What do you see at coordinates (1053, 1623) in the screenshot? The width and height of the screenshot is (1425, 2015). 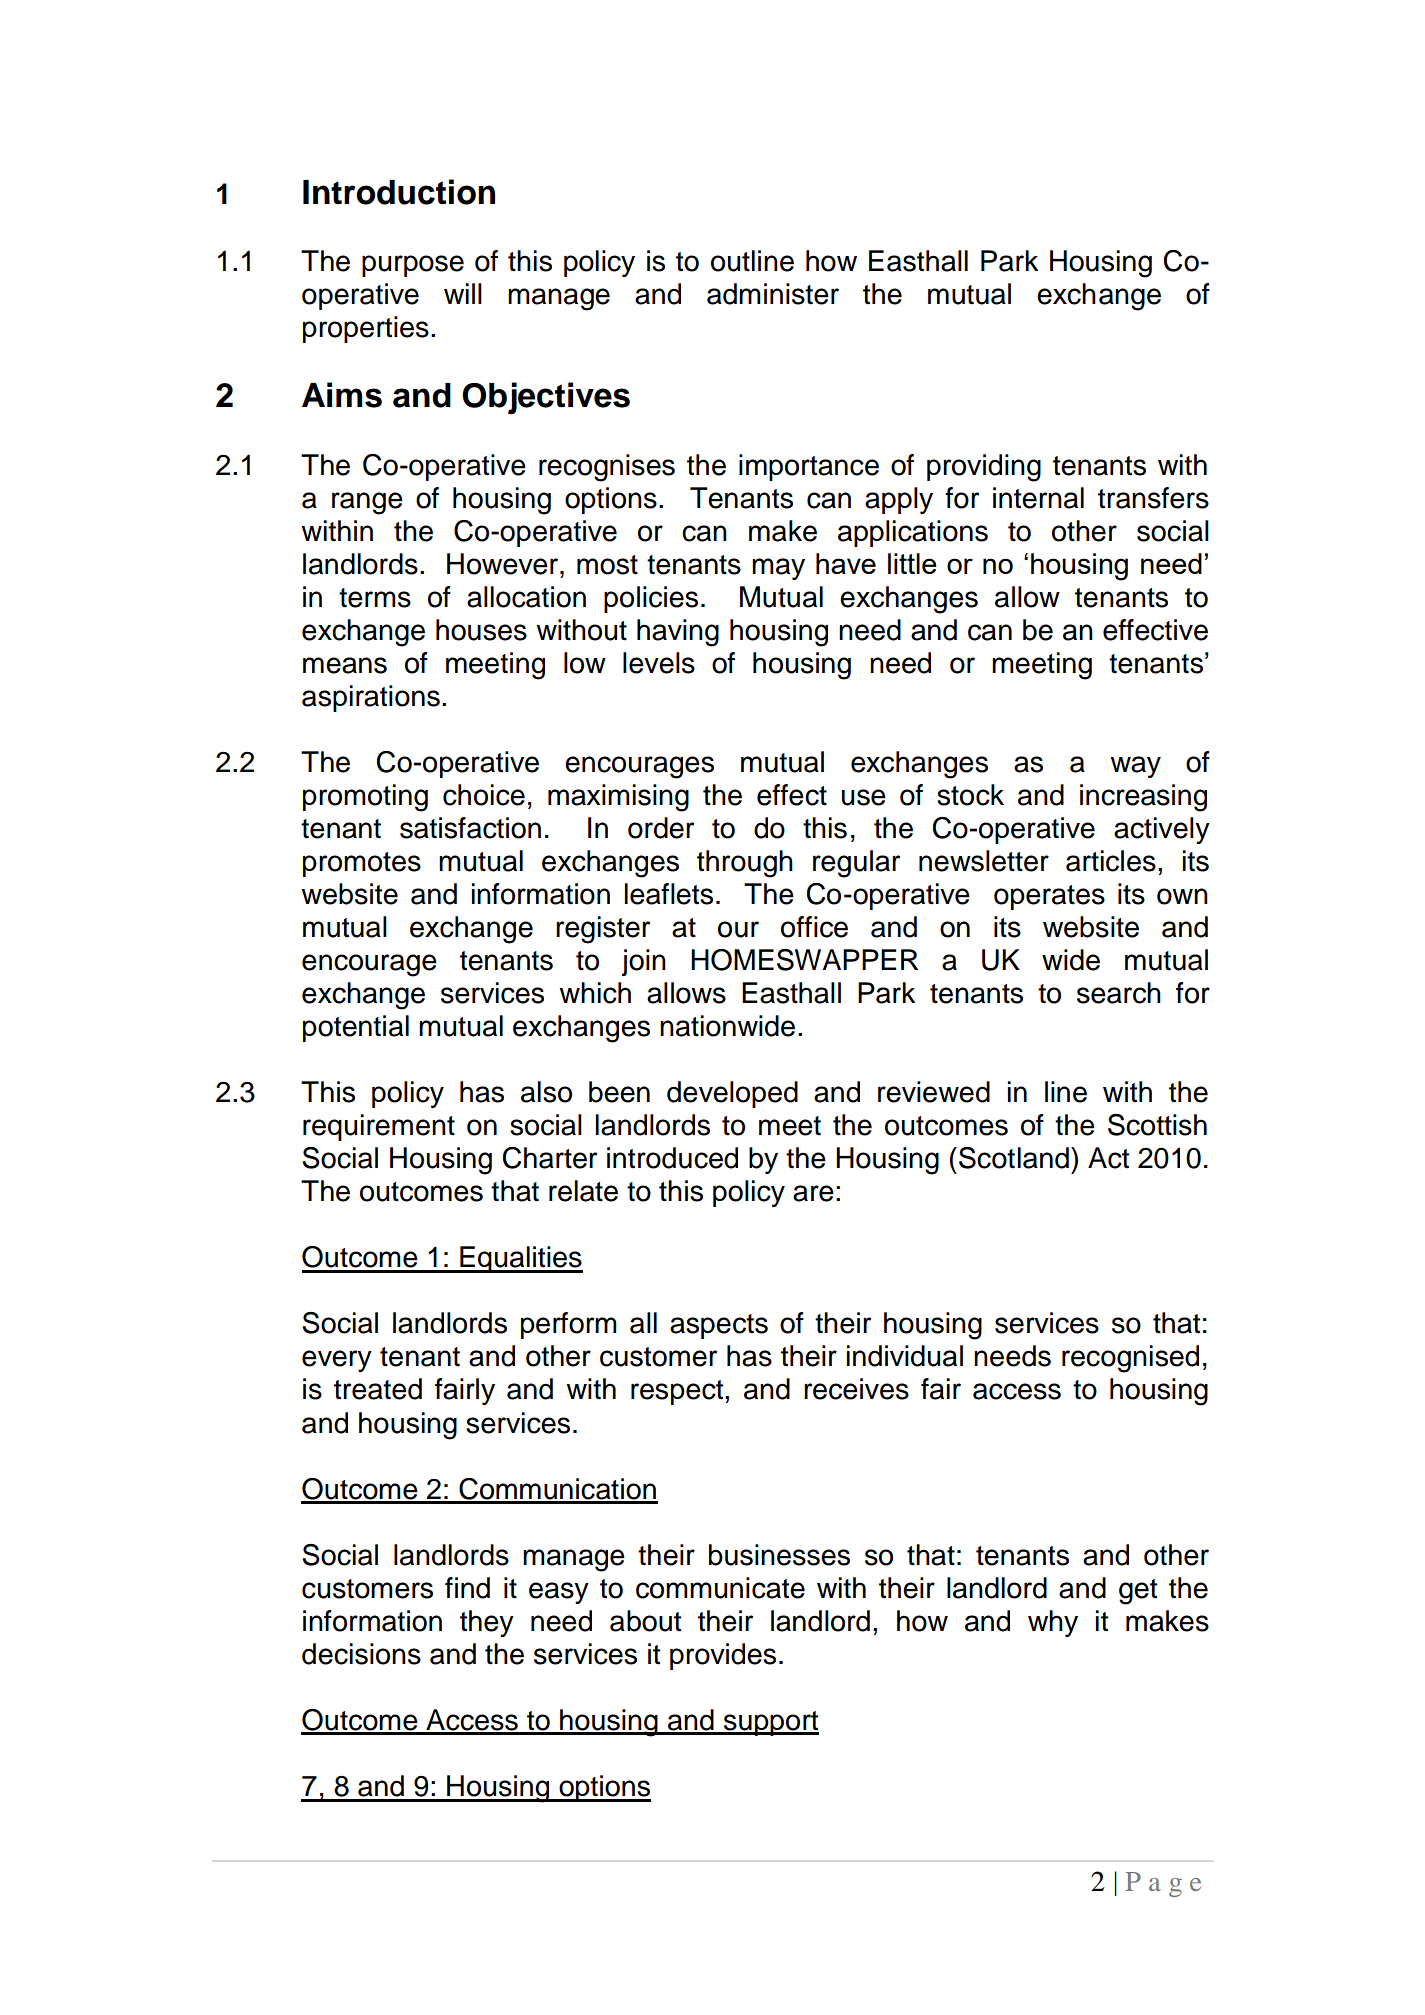 I see `why` at bounding box center [1053, 1623].
